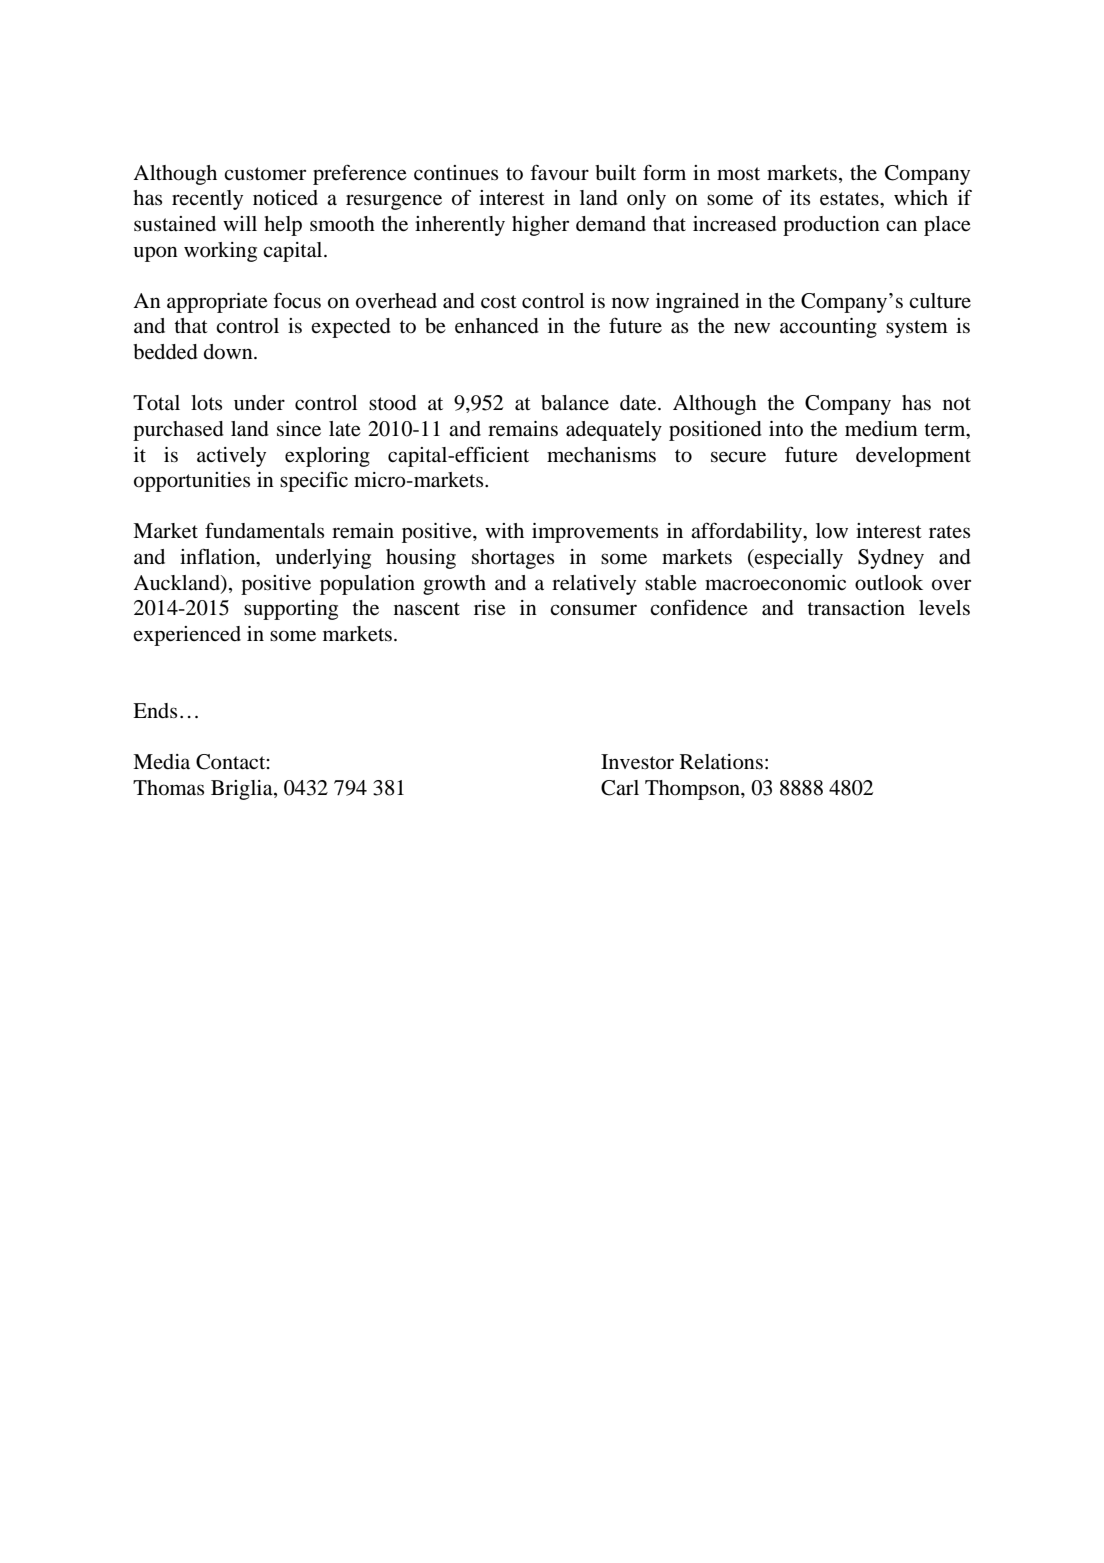 Image resolution: width=1104 pixels, height=1563 pixels. Describe the element at coordinates (299, 429) in the screenshot. I see `since` at that location.
